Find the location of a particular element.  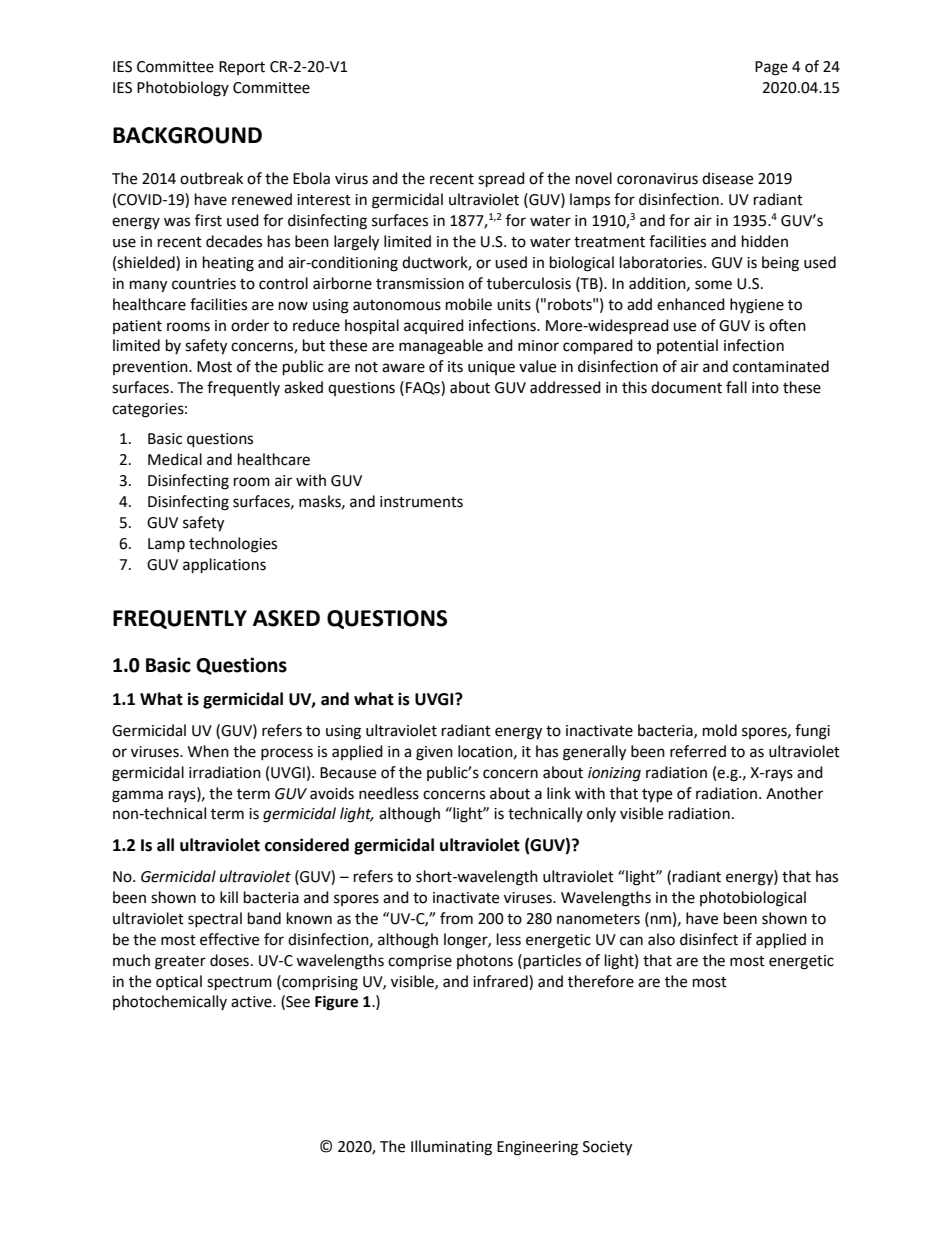

Society is located at coordinates (607, 1148).
